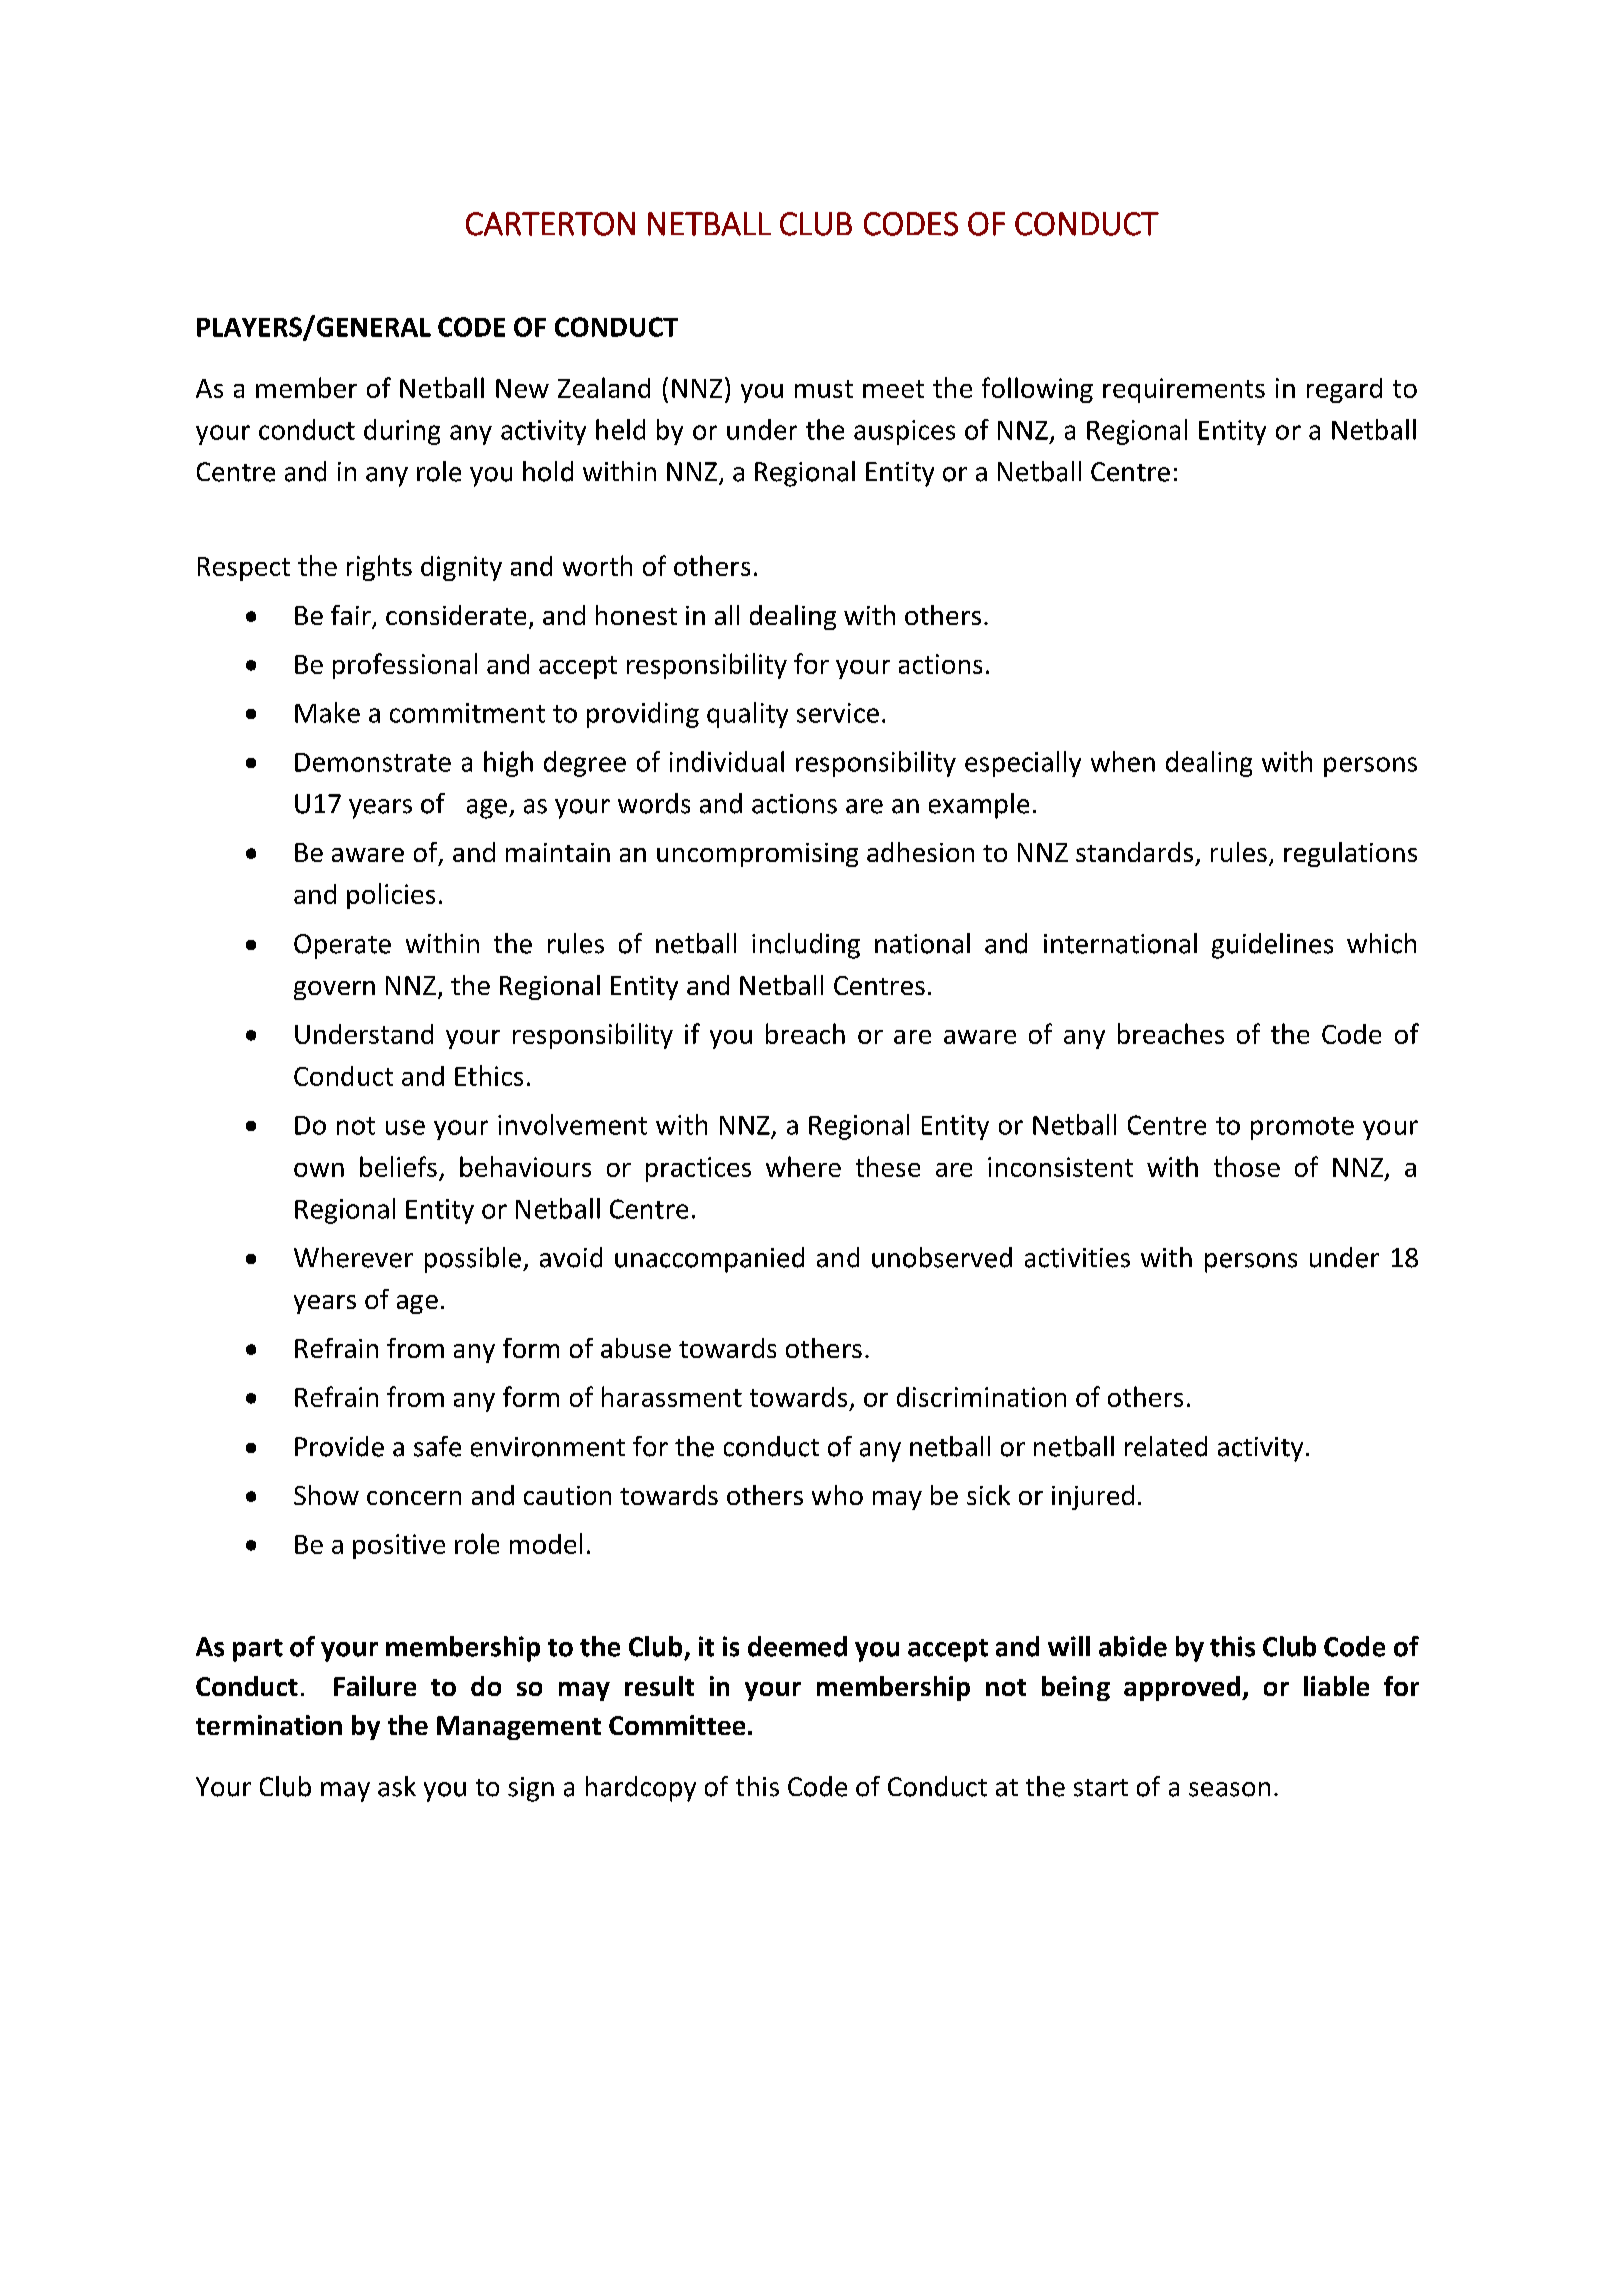  Describe the element at coordinates (402, 432) in the page. I see `during` at that location.
